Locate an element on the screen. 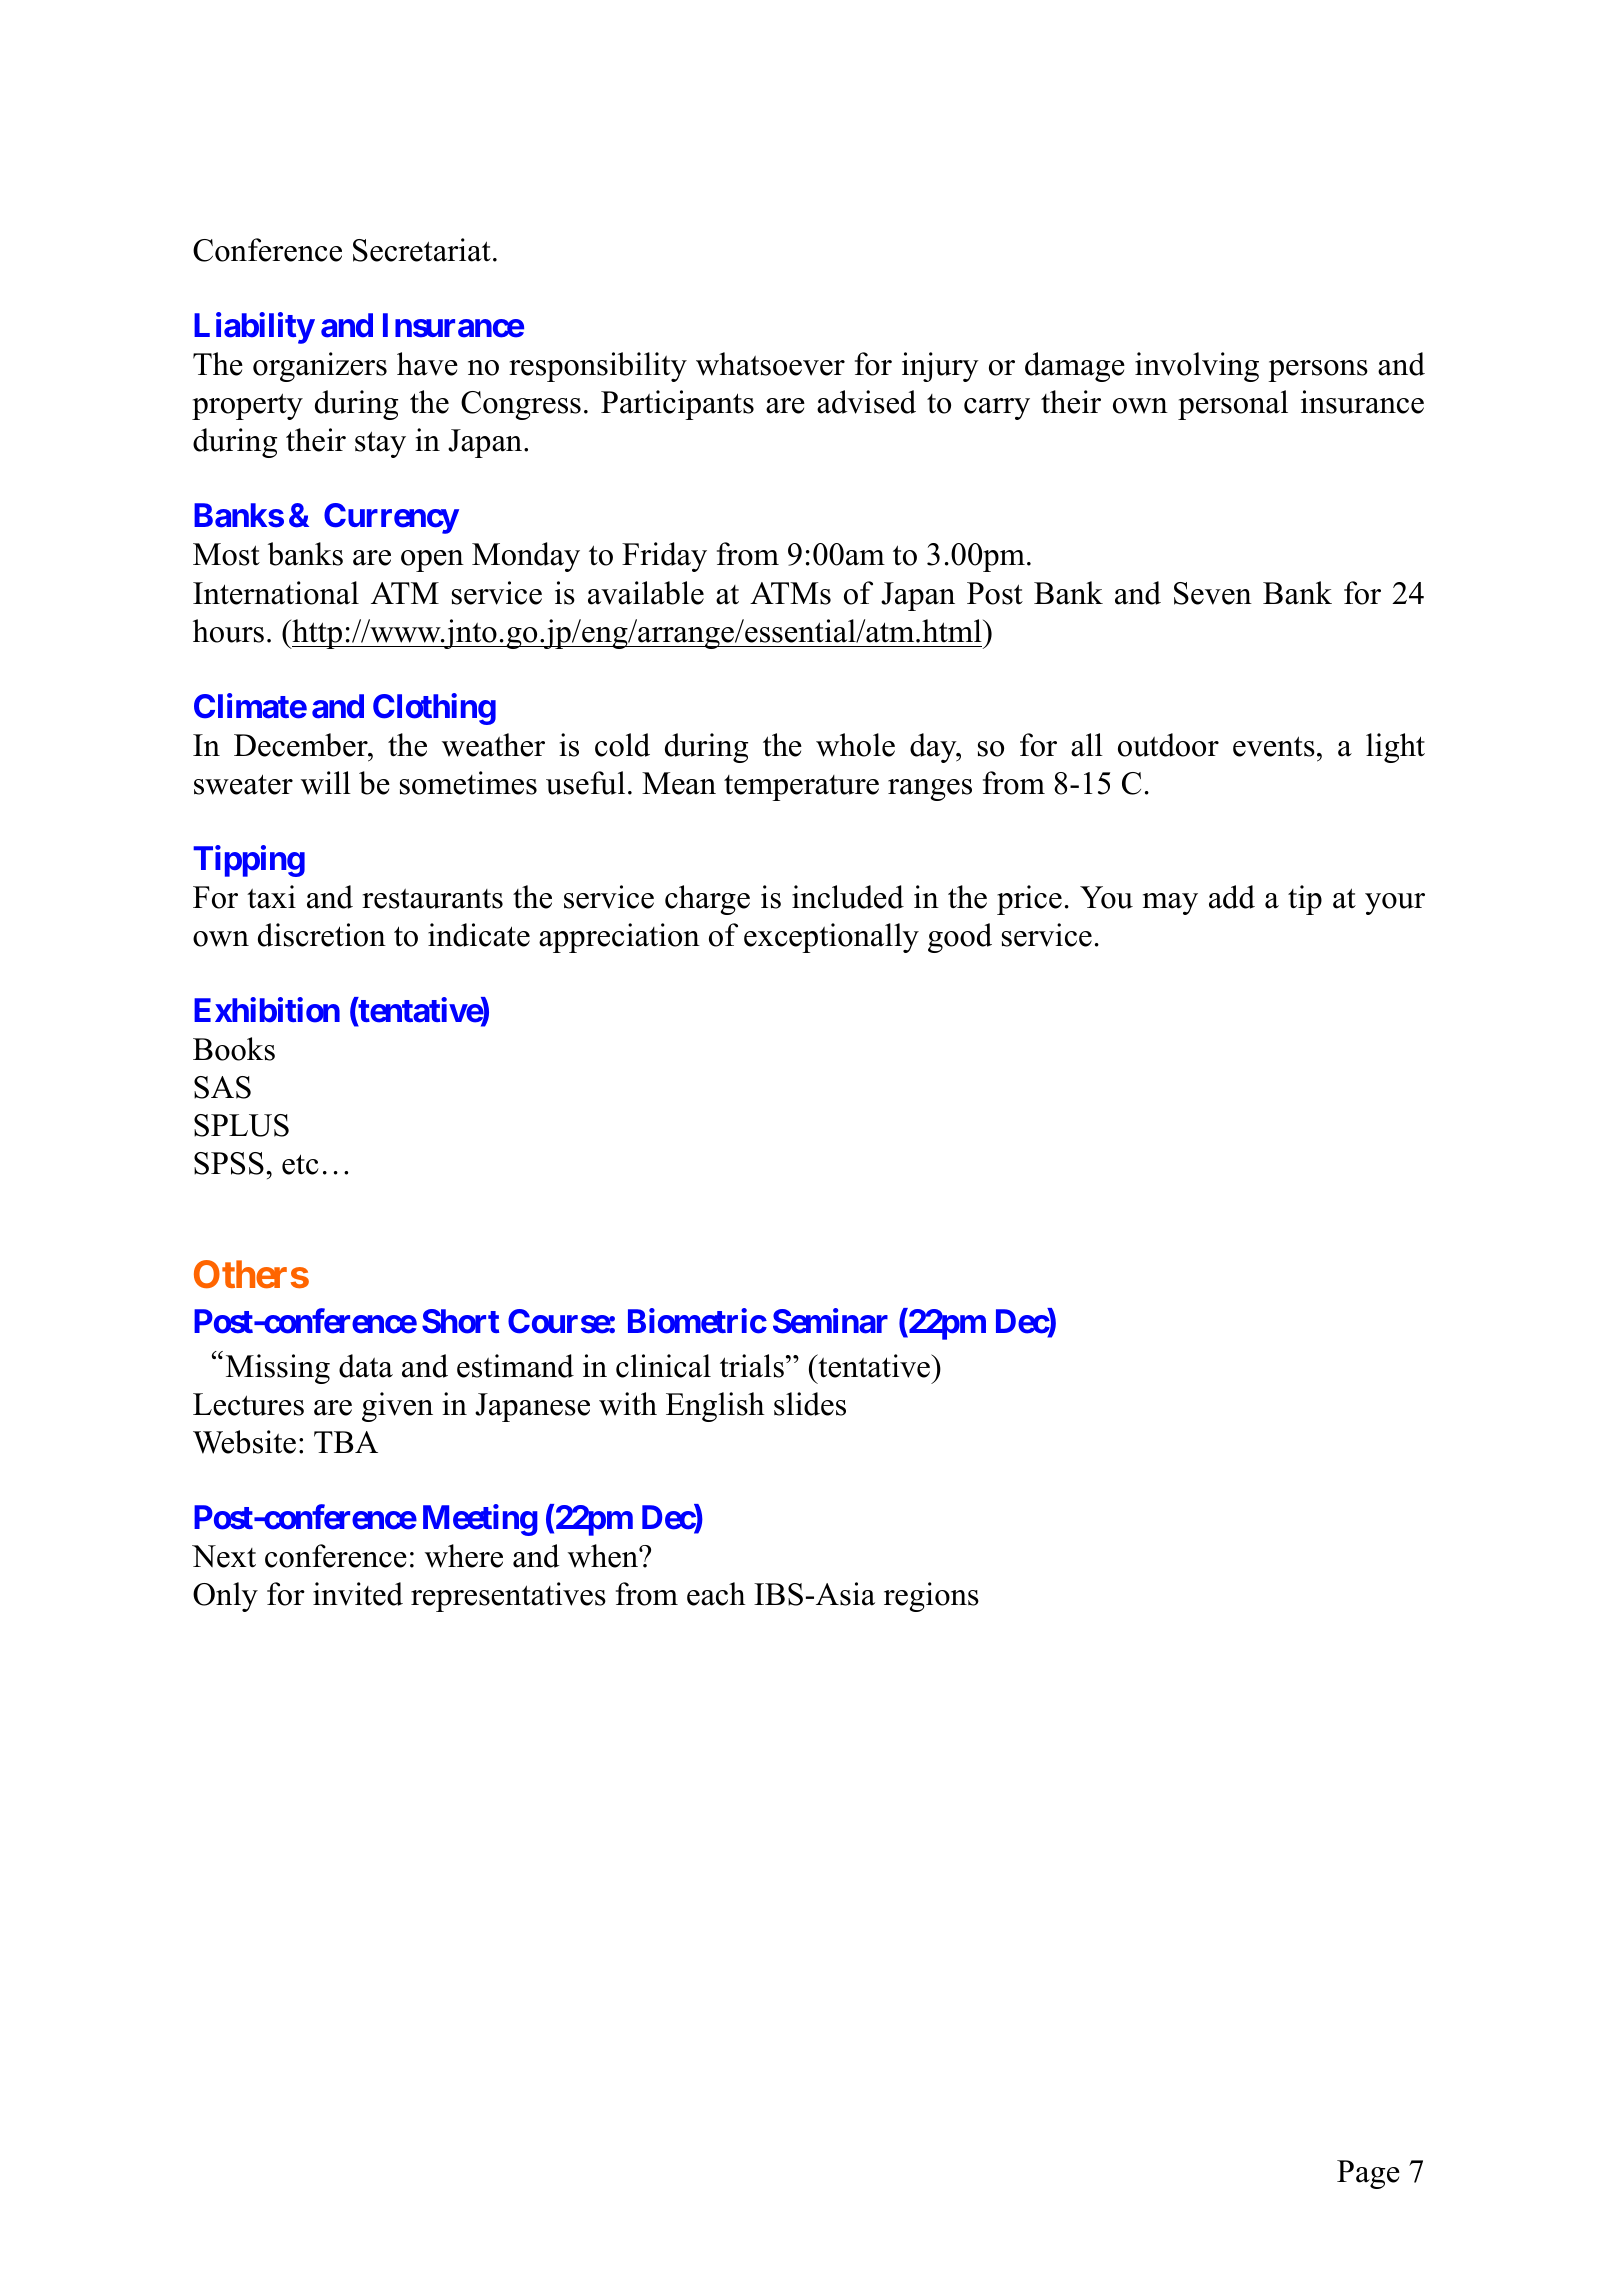 Image resolution: width=1617 pixels, height=2288 pixels. involving is located at coordinates (1197, 367).
